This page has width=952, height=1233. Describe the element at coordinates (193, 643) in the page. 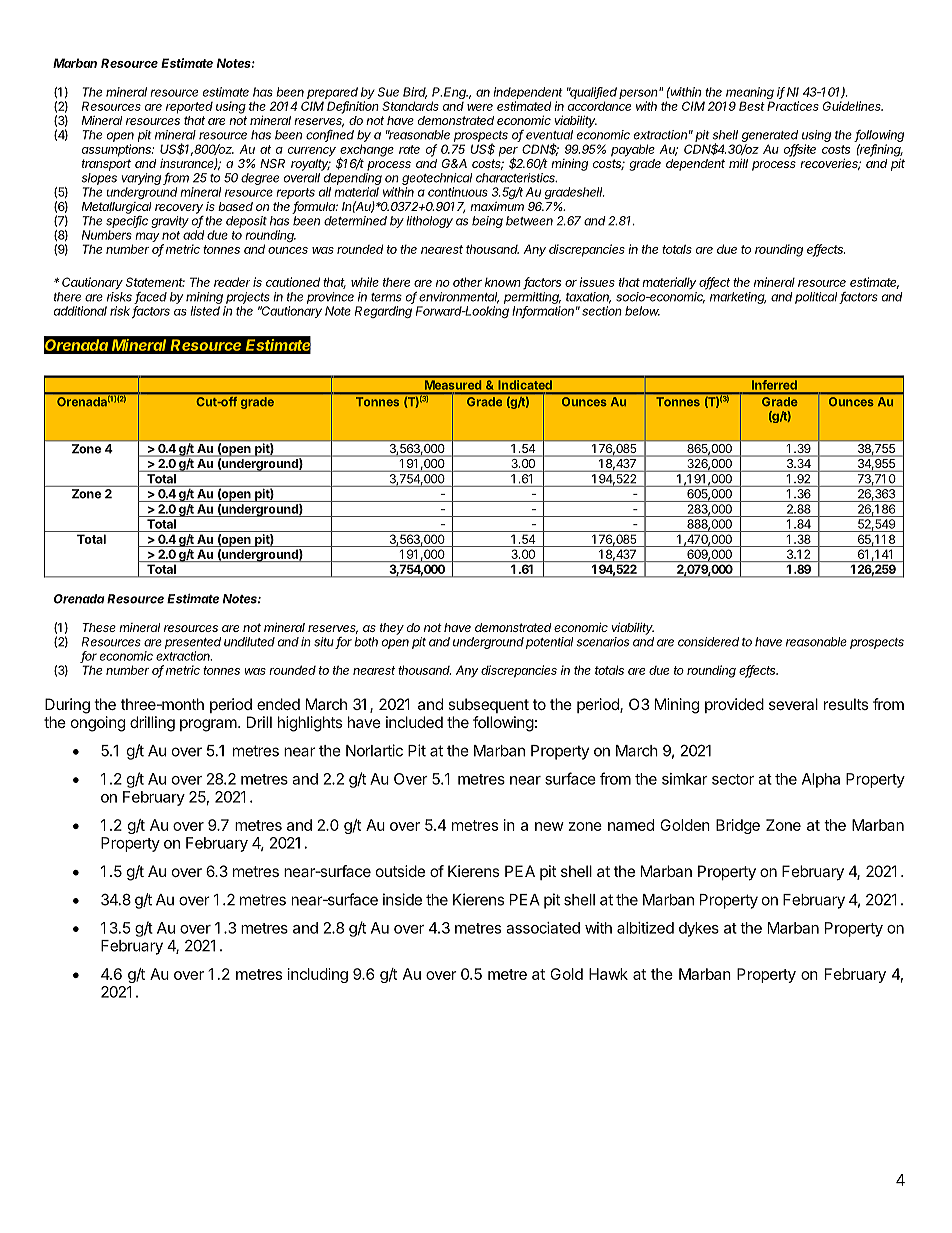

I see `presented` at that location.
